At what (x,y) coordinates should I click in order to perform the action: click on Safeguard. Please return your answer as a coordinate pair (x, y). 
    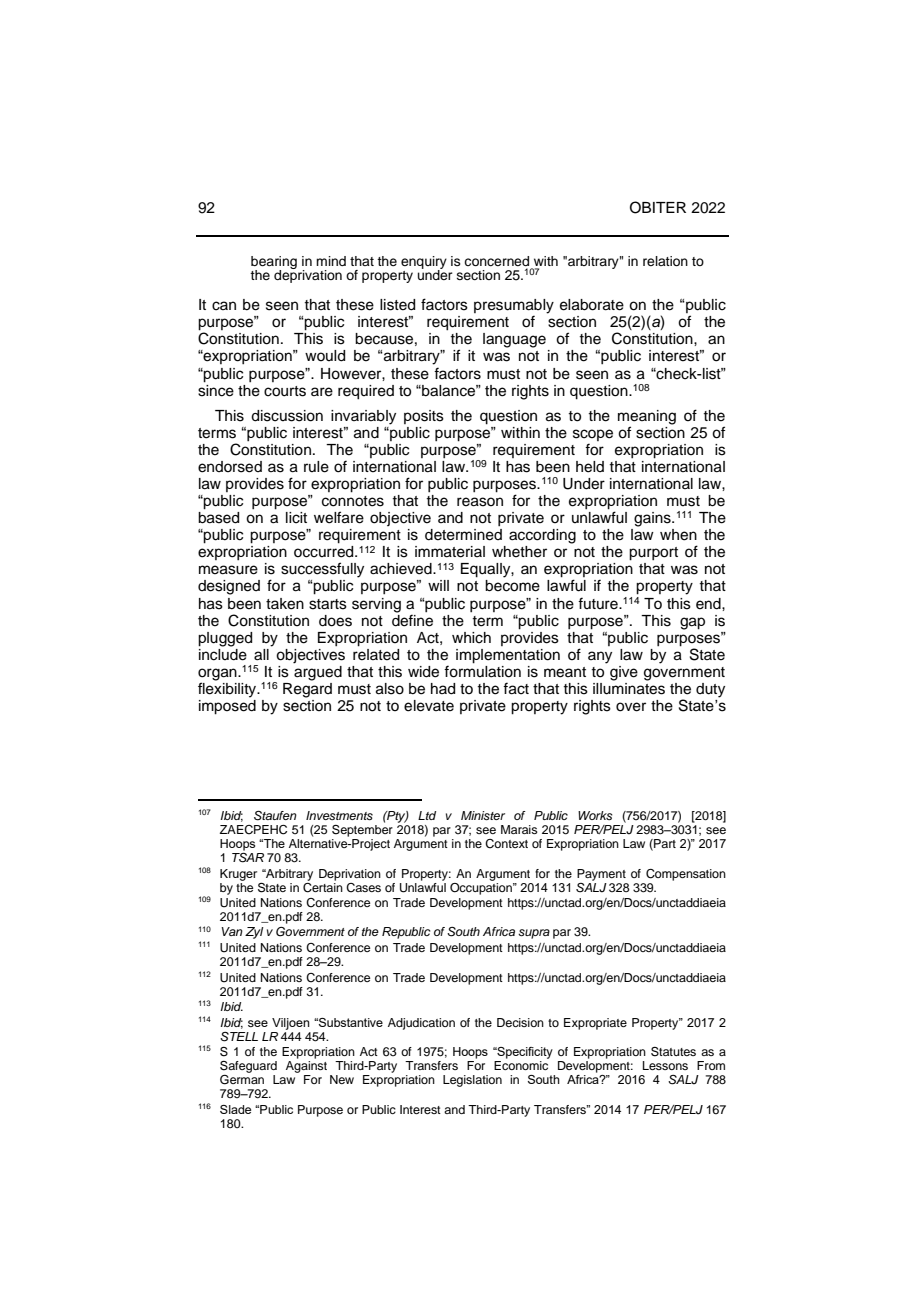
    Looking at the image, I should click on (248, 1067).
